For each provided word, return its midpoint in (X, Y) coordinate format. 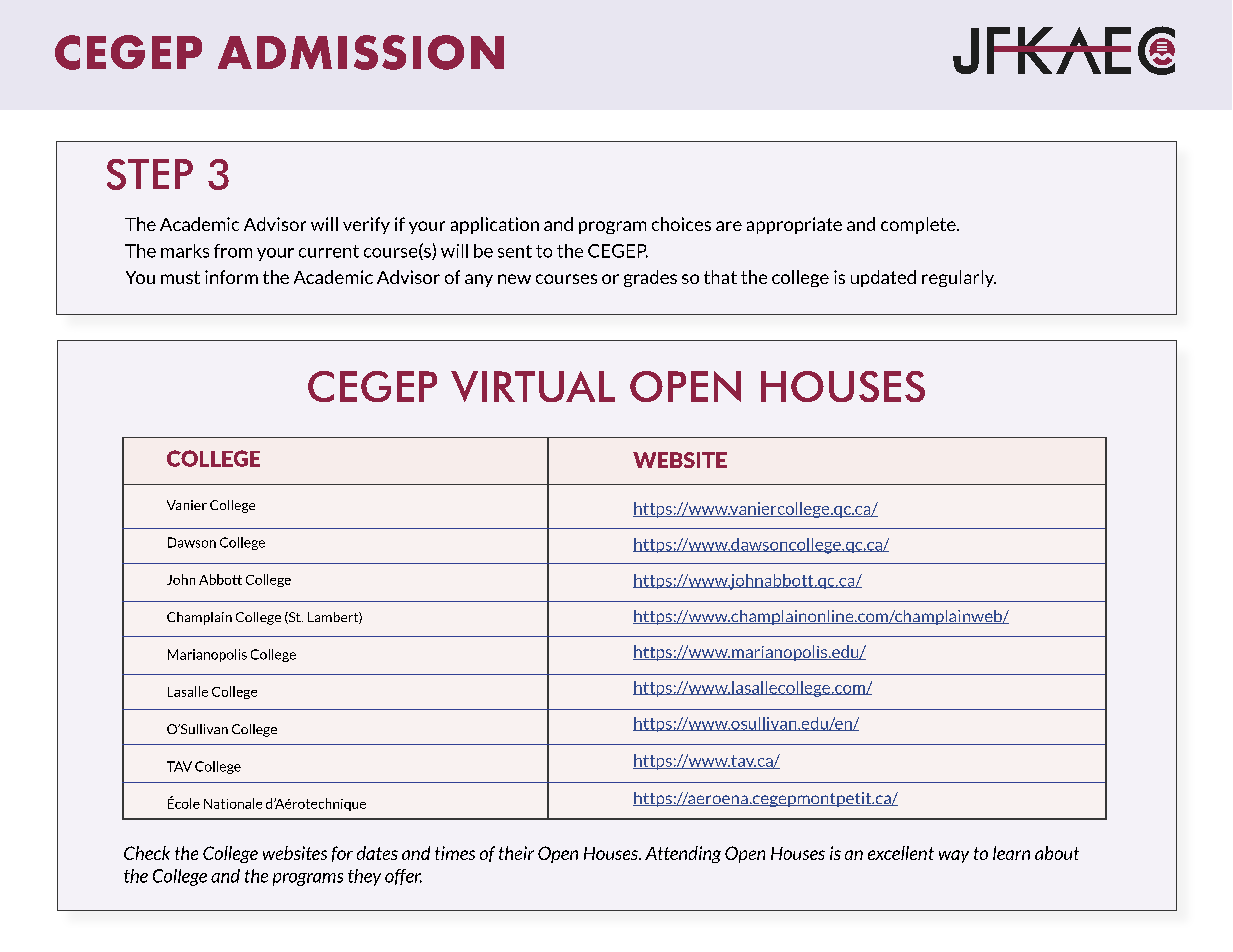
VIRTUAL (533, 386)
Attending (683, 854)
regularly (959, 278)
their (516, 853)
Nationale (233, 803)
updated (883, 278)
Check (147, 853)
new (514, 279)
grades (650, 278)
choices (681, 224)
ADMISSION (361, 52)
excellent (901, 853)
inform (231, 277)
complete (919, 225)
